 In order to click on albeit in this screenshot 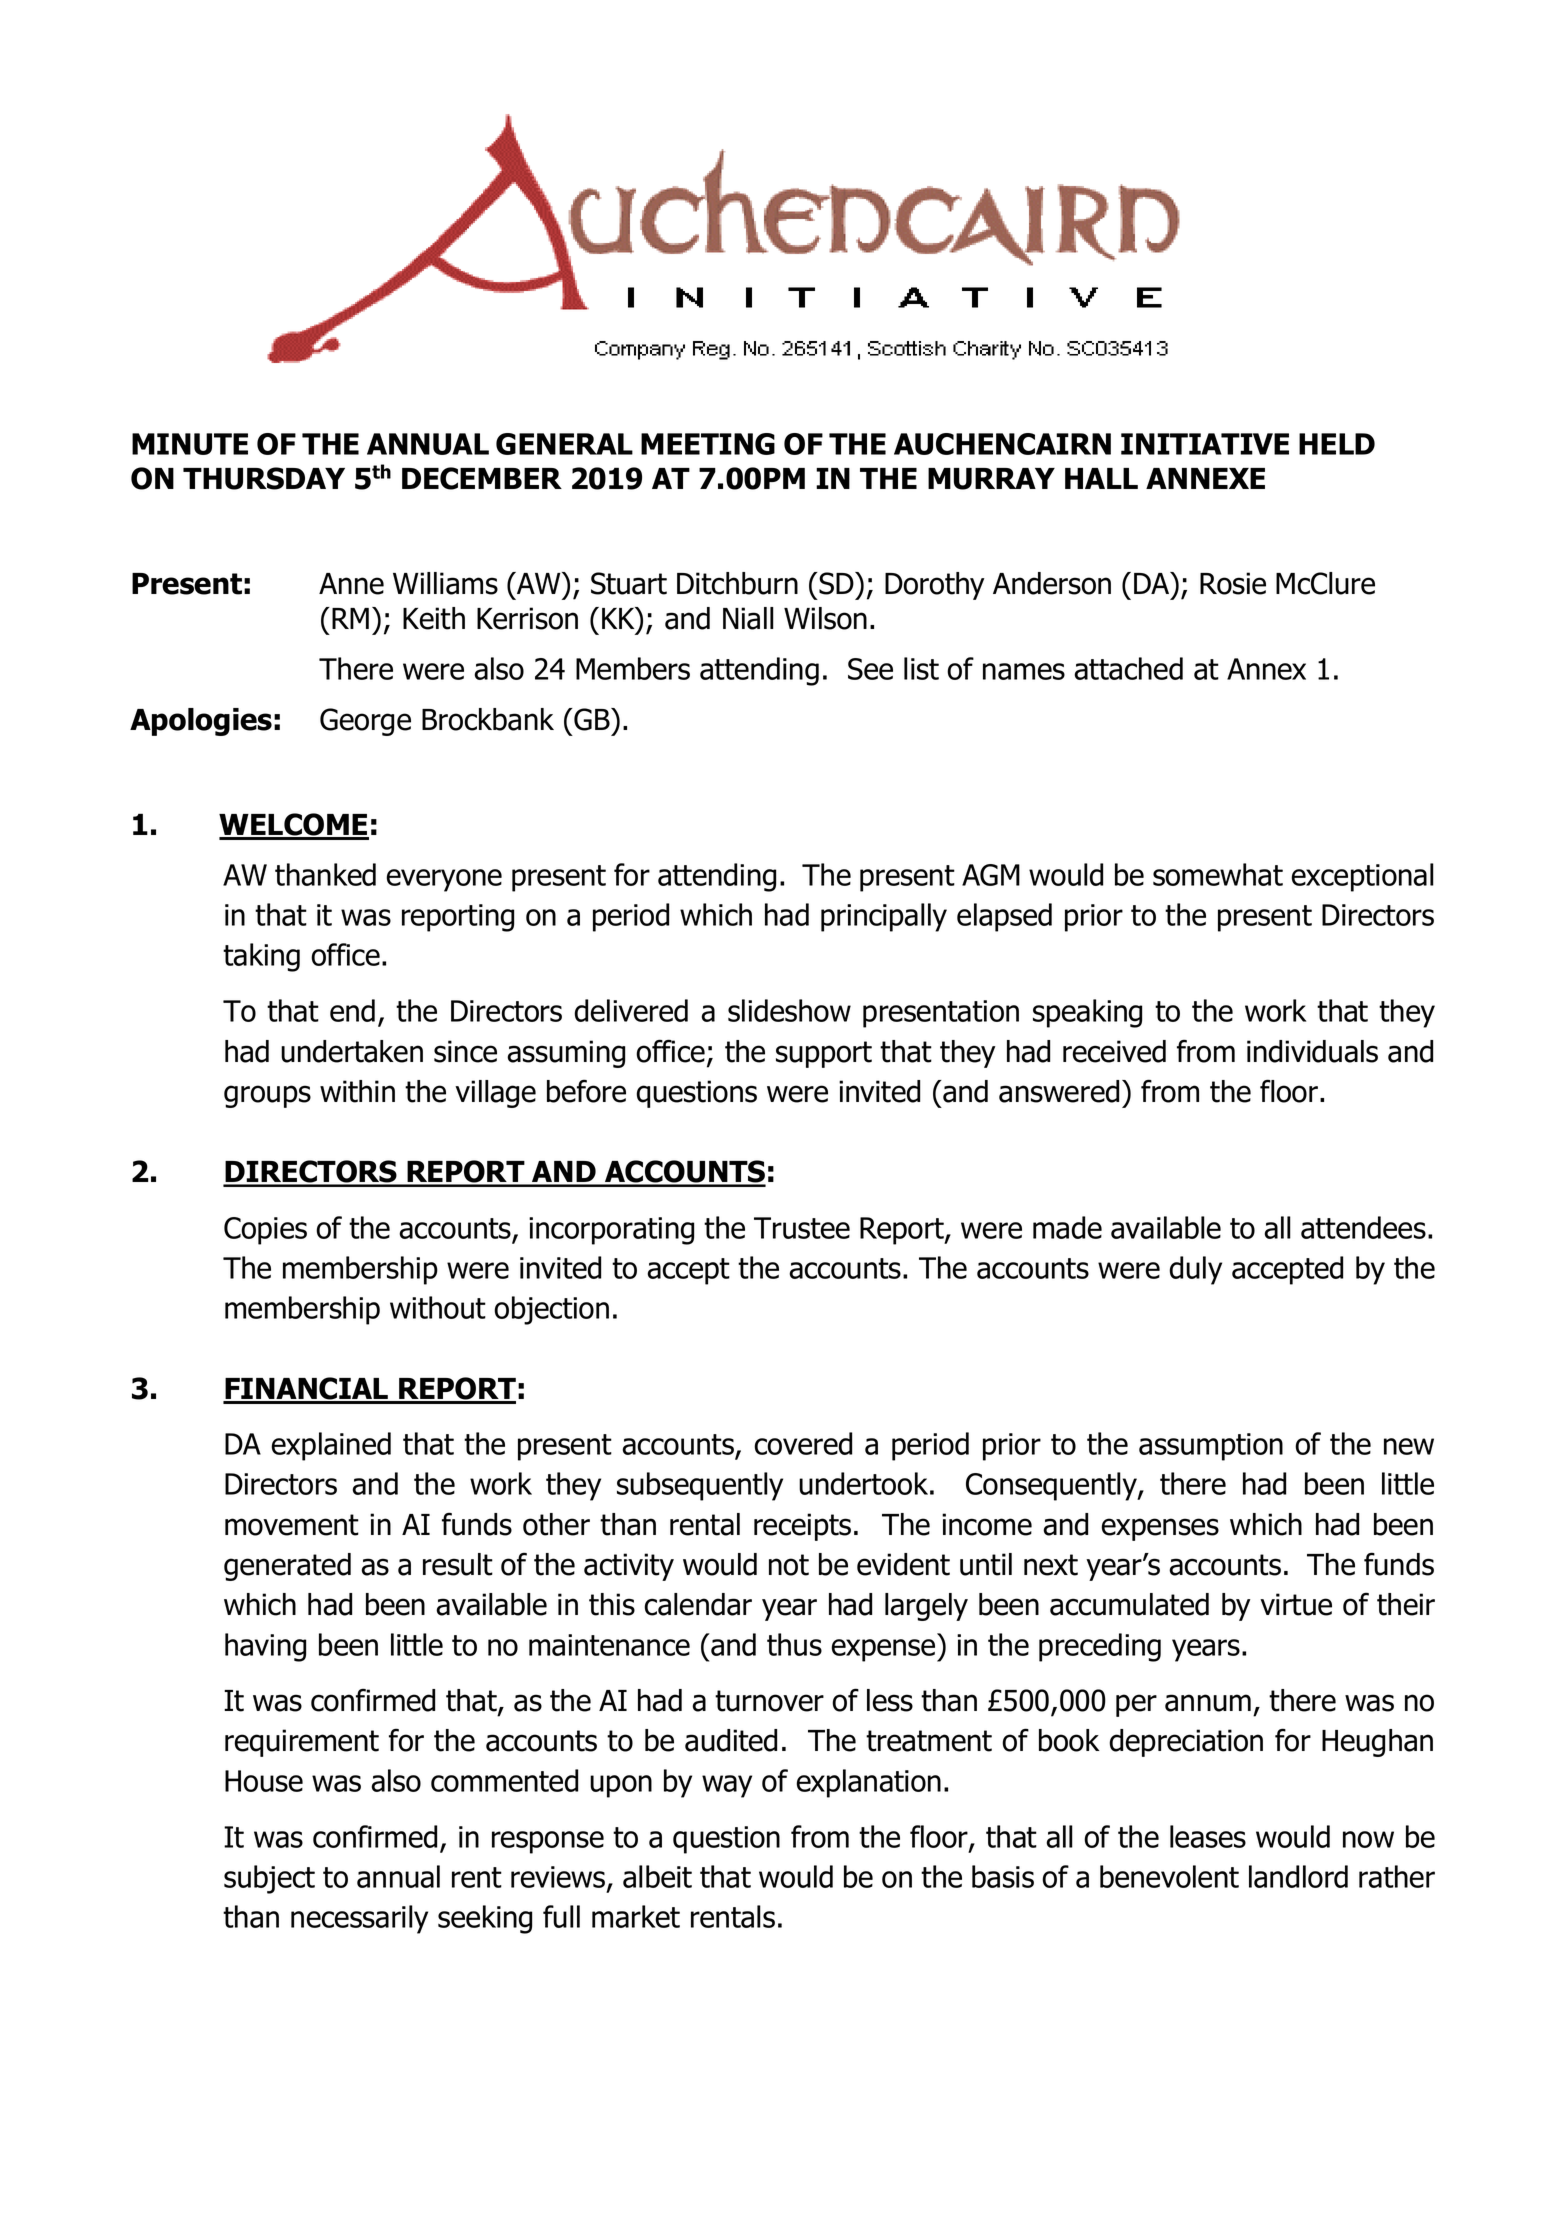, I will do `click(657, 1876)`.
